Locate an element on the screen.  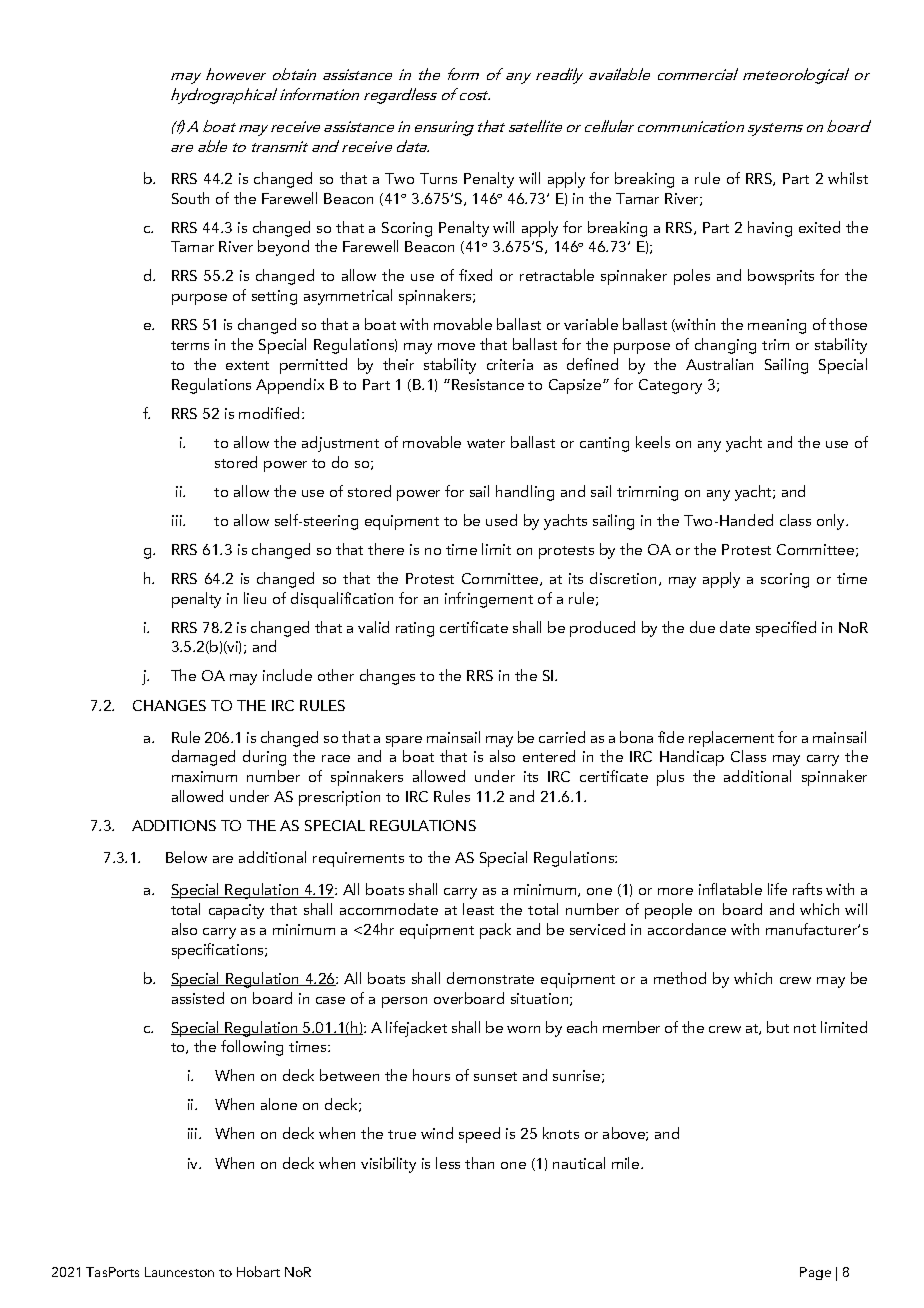
modified is located at coordinates (271, 413).
